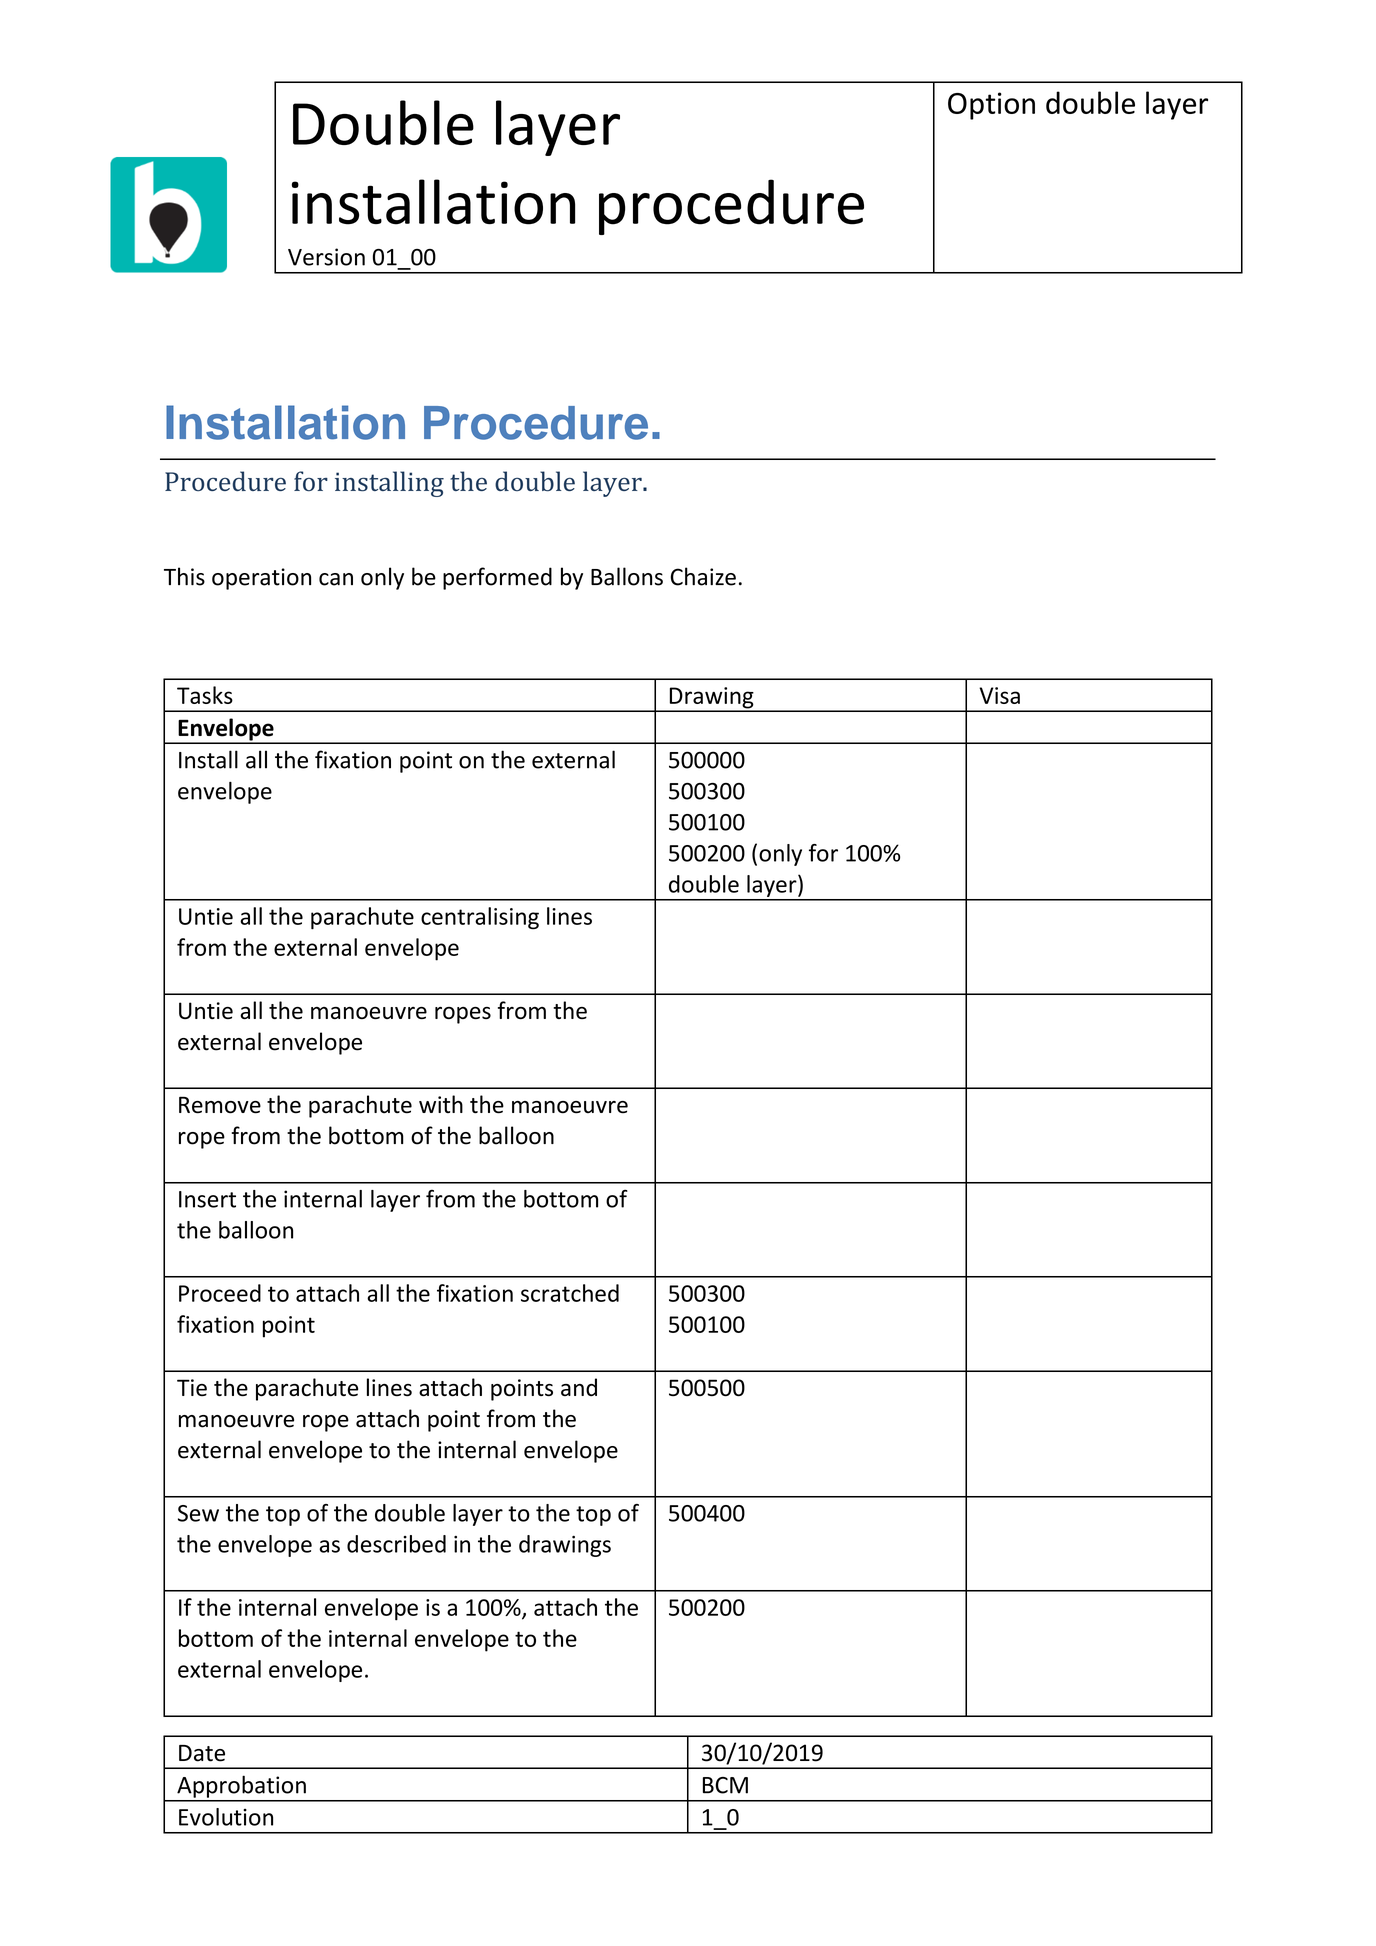 Image resolution: width=1376 pixels, height=1946 pixels. I want to click on with, so click(441, 1104).
